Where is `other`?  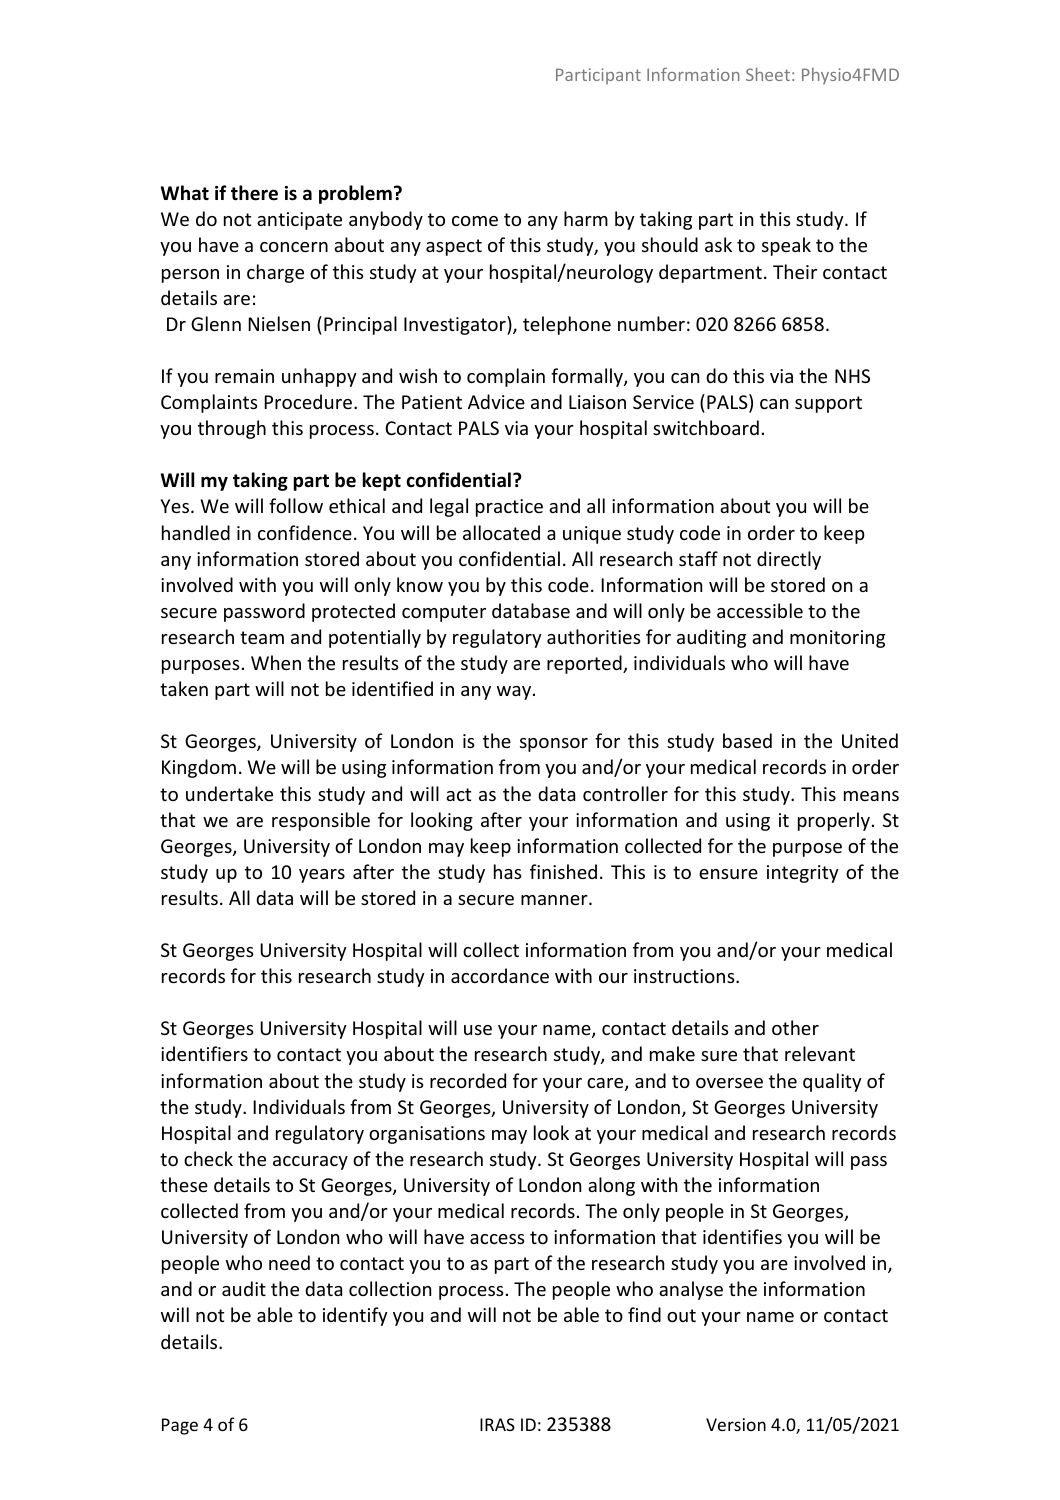 other is located at coordinates (795, 1027).
